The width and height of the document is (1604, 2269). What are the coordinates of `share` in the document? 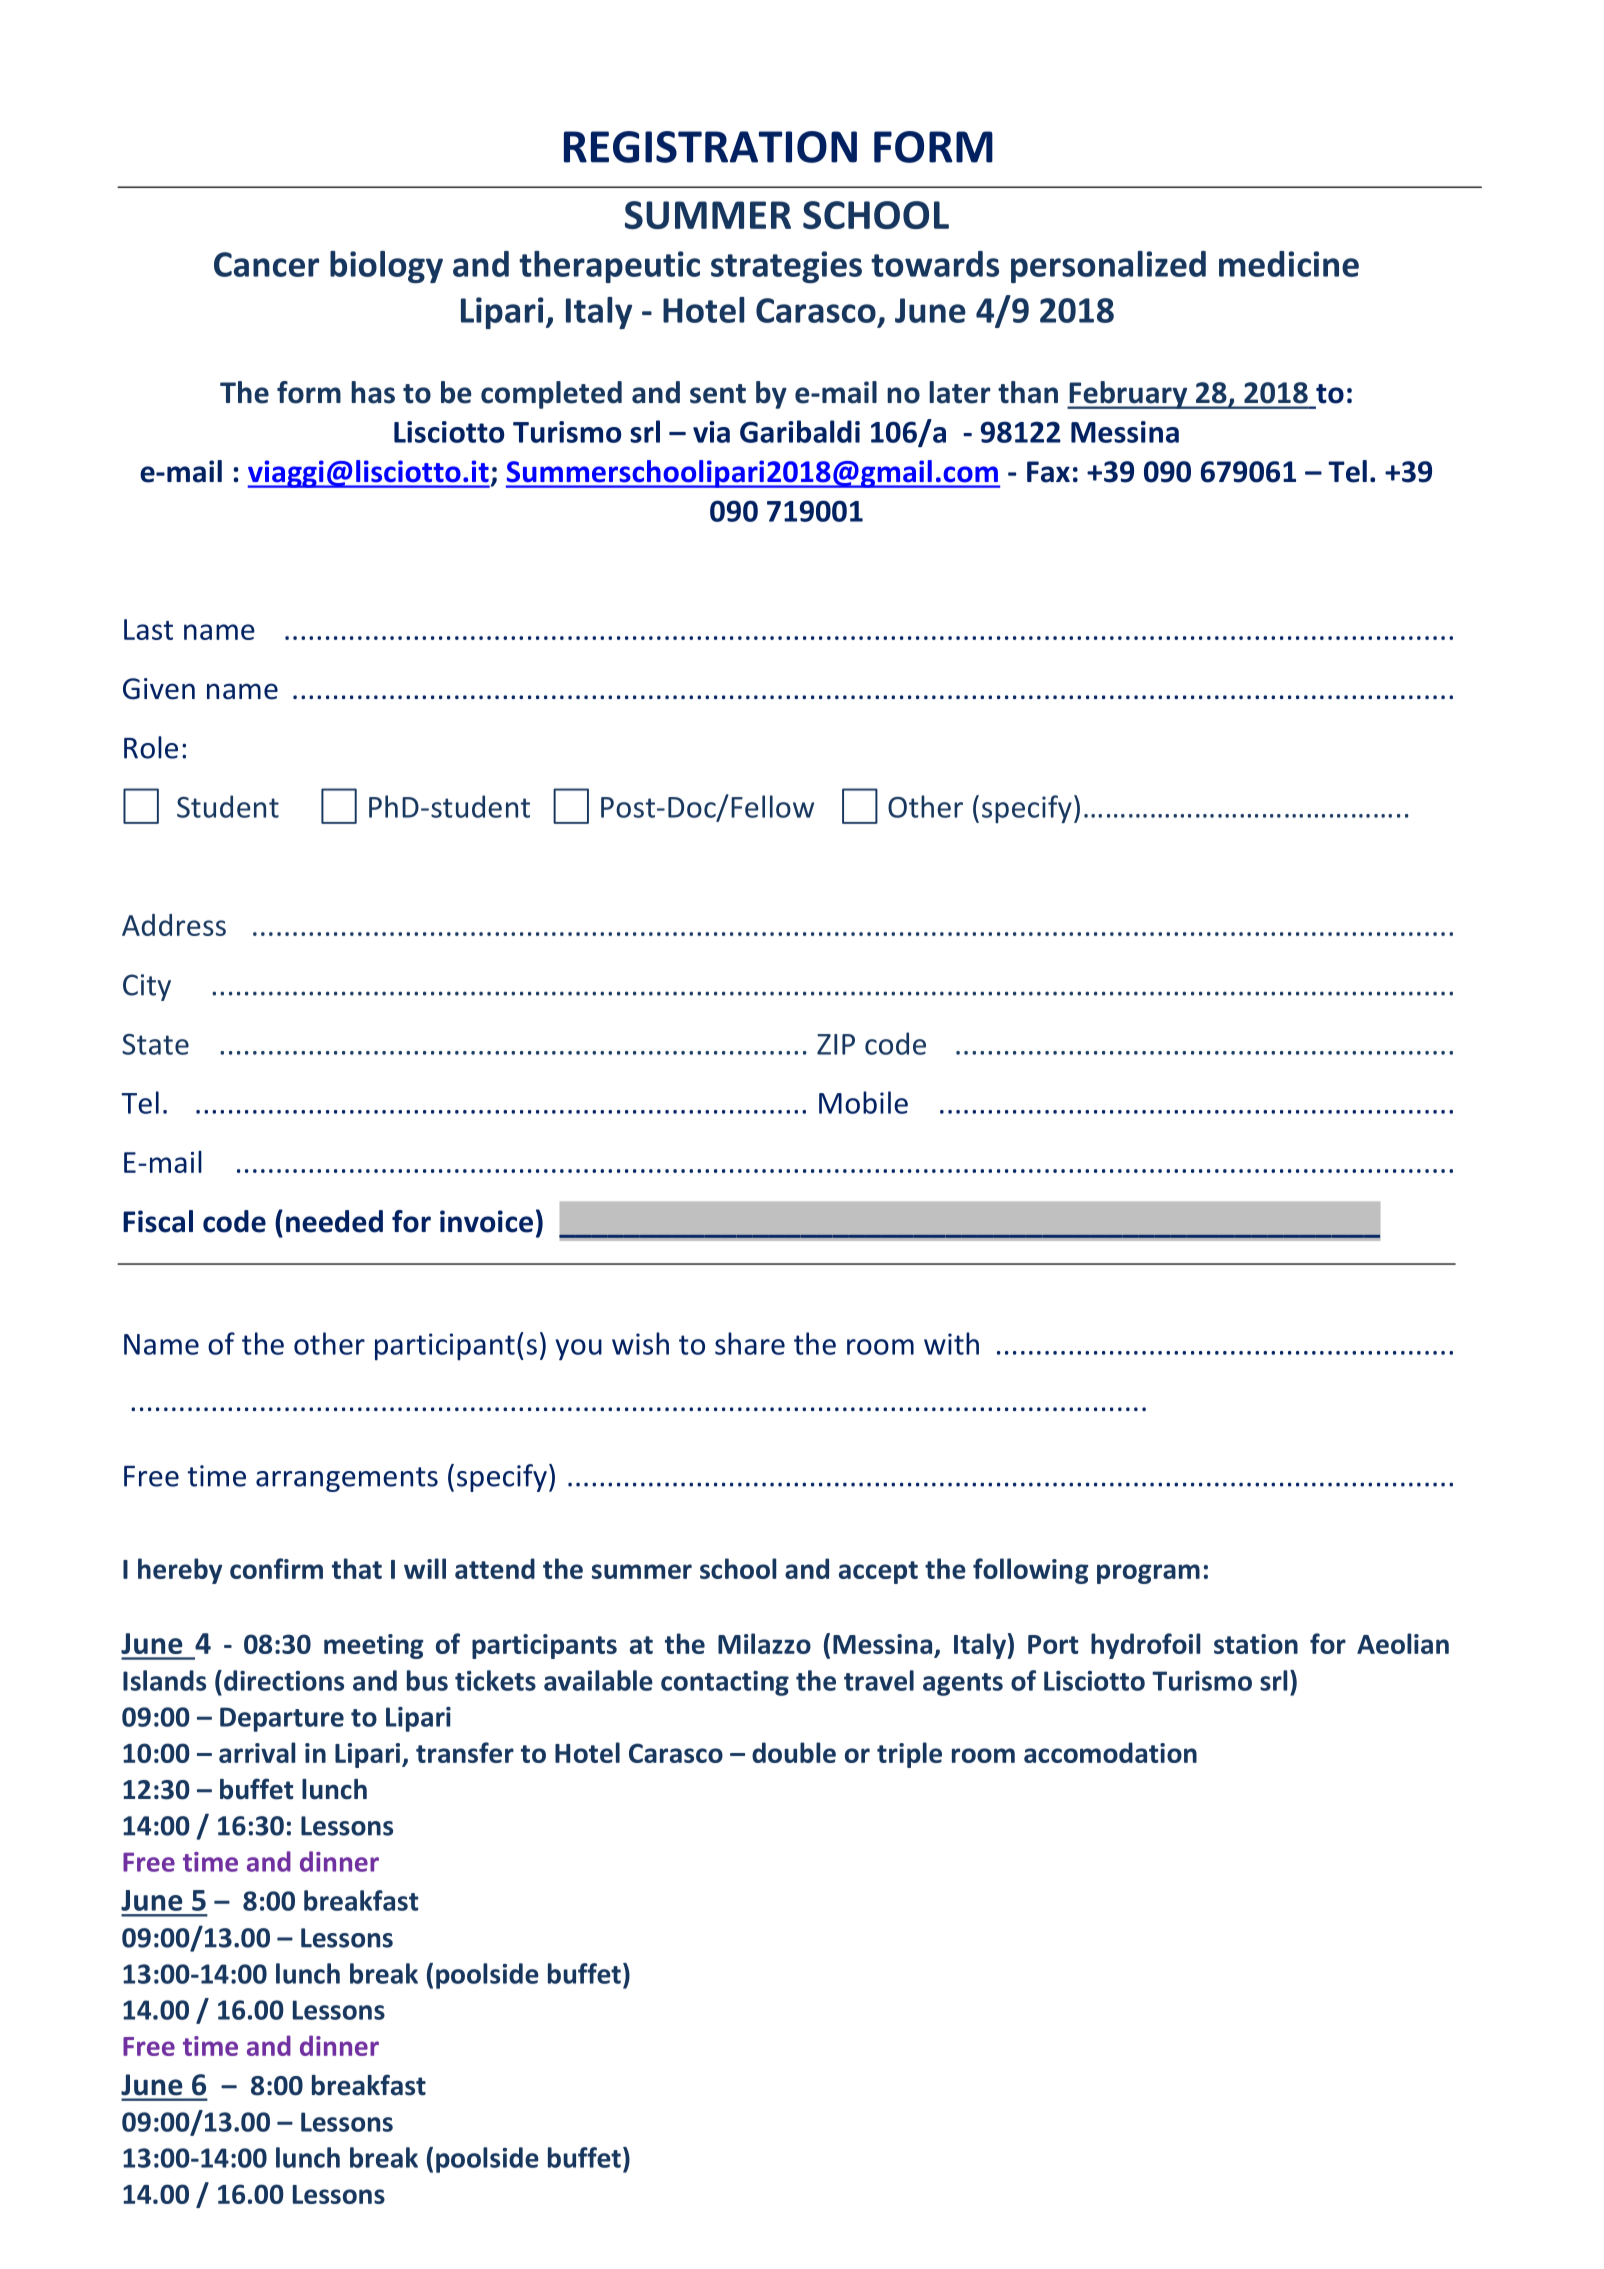 It's located at (750, 1343).
